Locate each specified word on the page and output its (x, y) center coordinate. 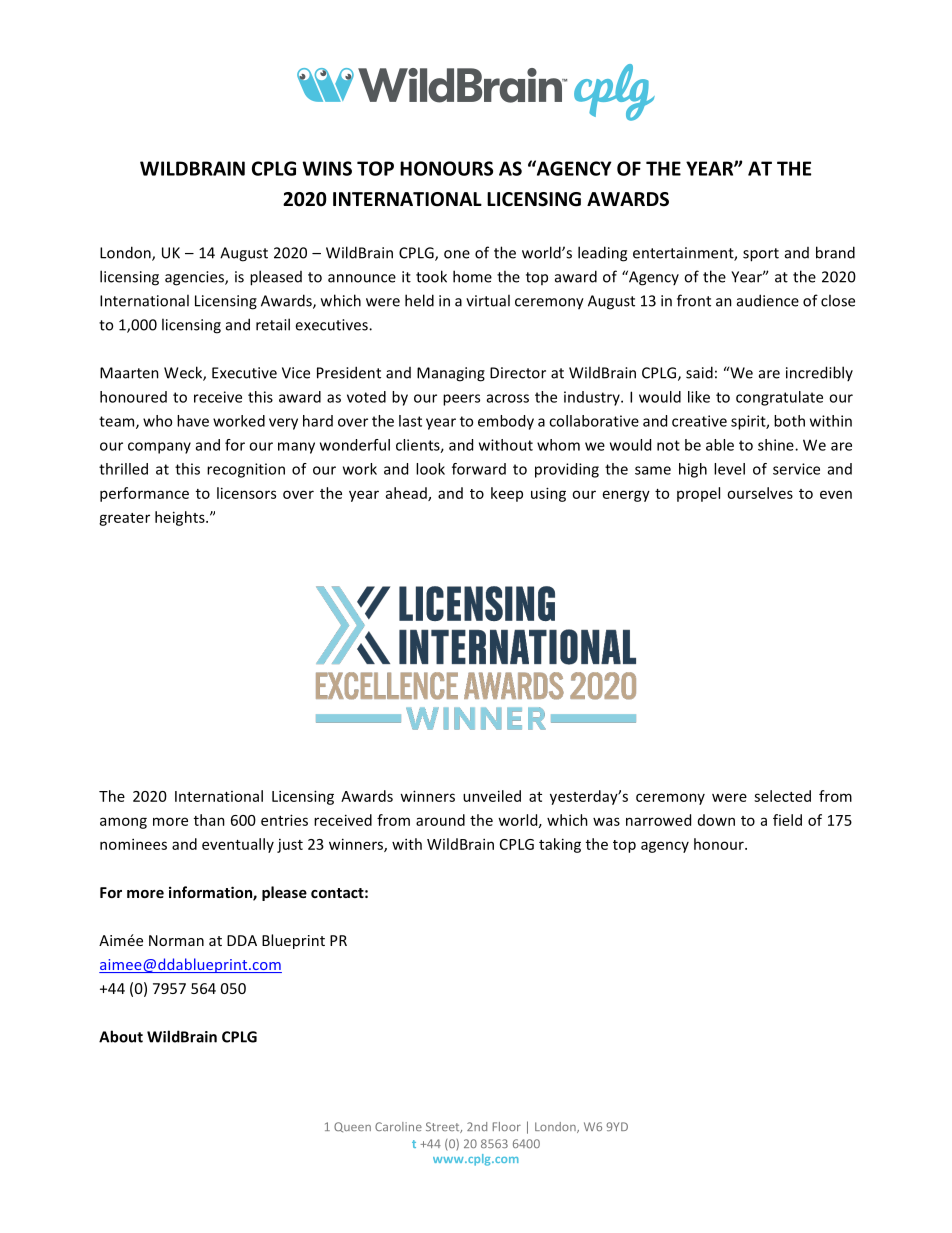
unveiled (492, 796)
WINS (327, 168)
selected (782, 796)
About (121, 1036)
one (457, 254)
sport (761, 255)
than (209, 820)
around (440, 820)
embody (506, 422)
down (716, 820)
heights (181, 518)
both (789, 421)
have (193, 421)
